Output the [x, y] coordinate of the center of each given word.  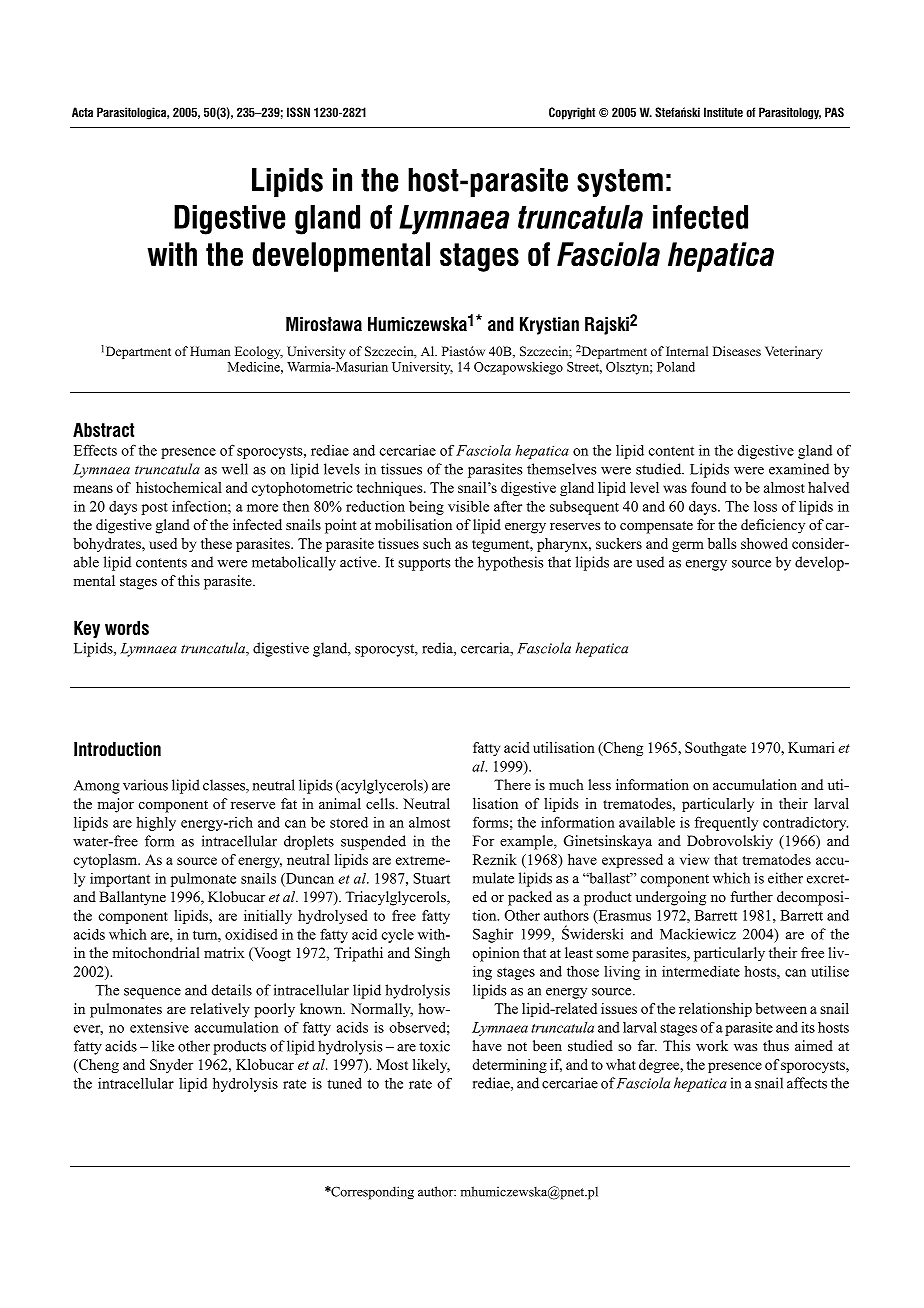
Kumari [811, 747]
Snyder [171, 1066]
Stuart [431, 878]
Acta [82, 112]
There [512, 784]
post [155, 508]
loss [765, 506]
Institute [723, 112]
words [127, 627]
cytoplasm [107, 861]
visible [468, 506]
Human [210, 351]
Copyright [572, 113]
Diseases [737, 351]
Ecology [259, 352]
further [751, 896]
